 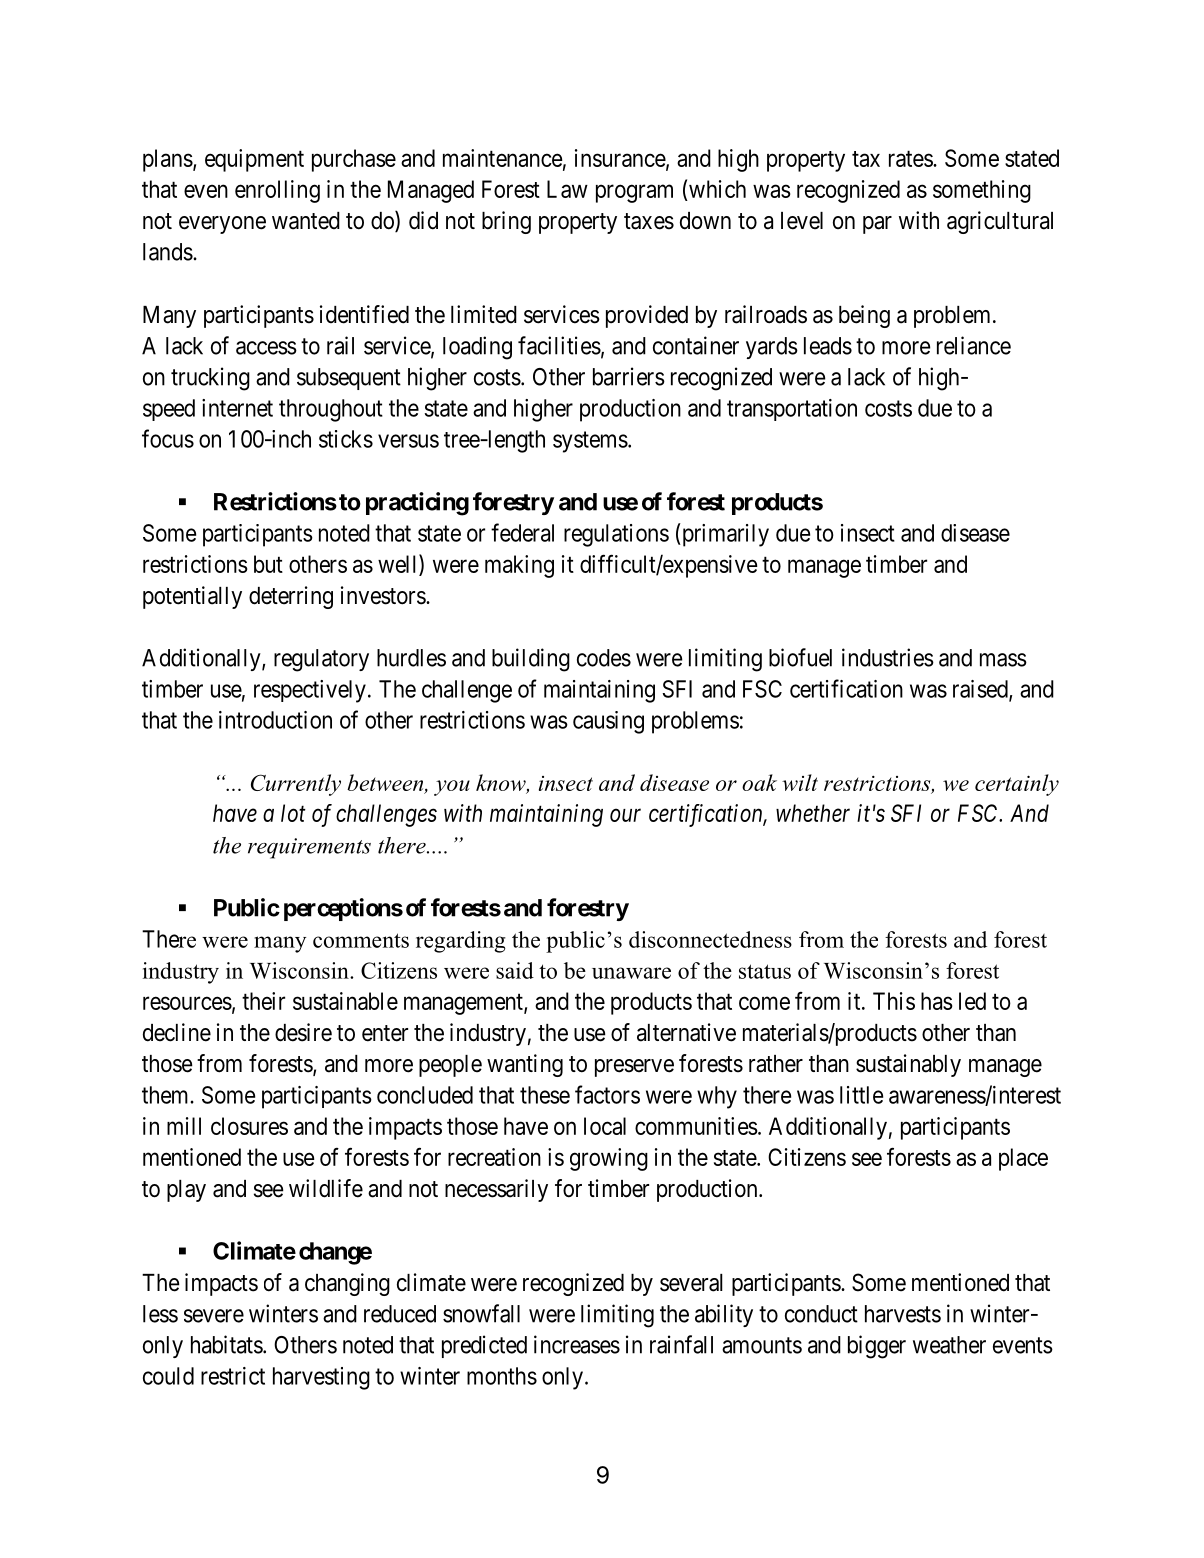 I want to click on industries, so click(x=888, y=657).
